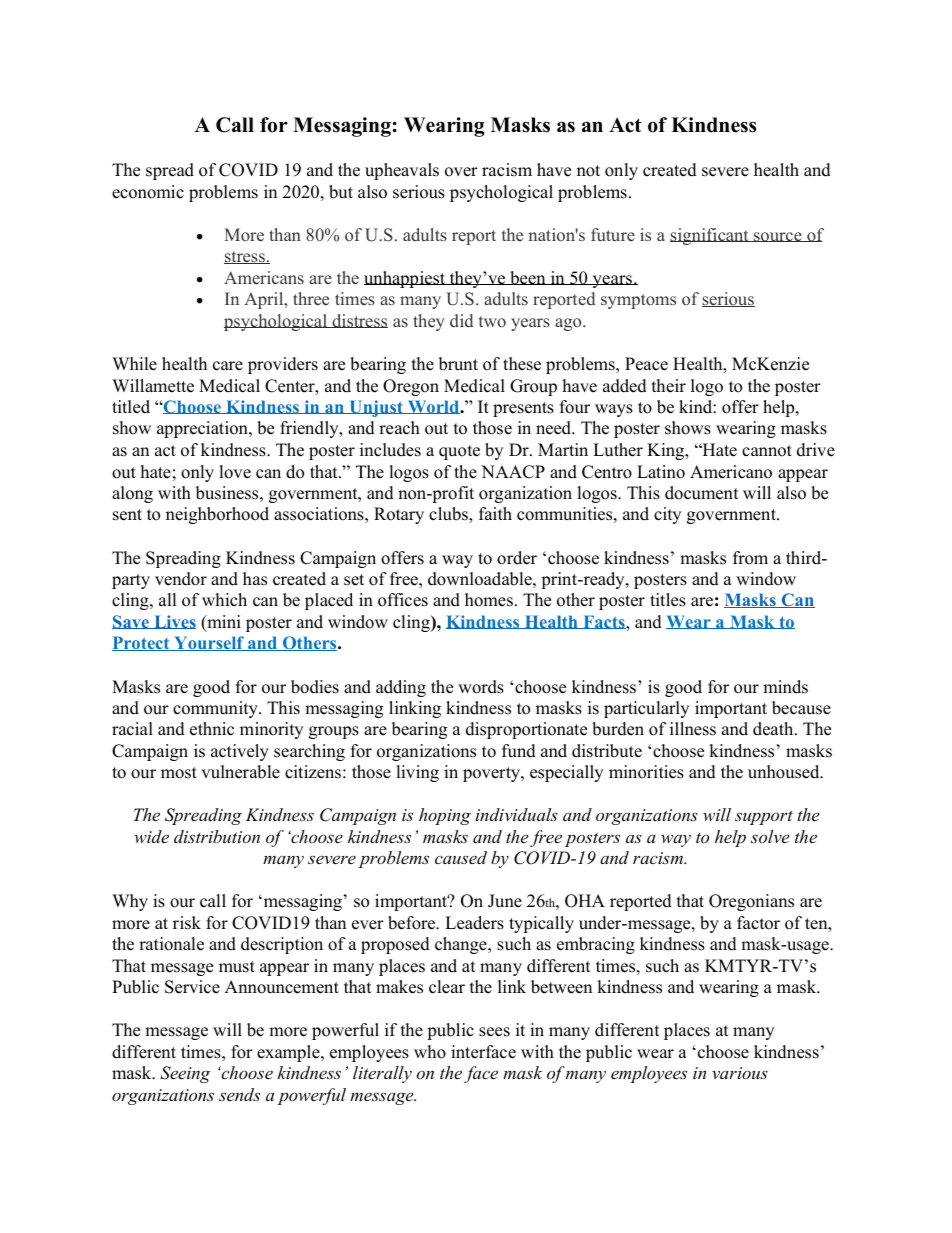 Image resolution: width=952 pixels, height=1233 pixels. Describe the element at coordinates (185, 1074) in the screenshot. I see `Seeing` at that location.
